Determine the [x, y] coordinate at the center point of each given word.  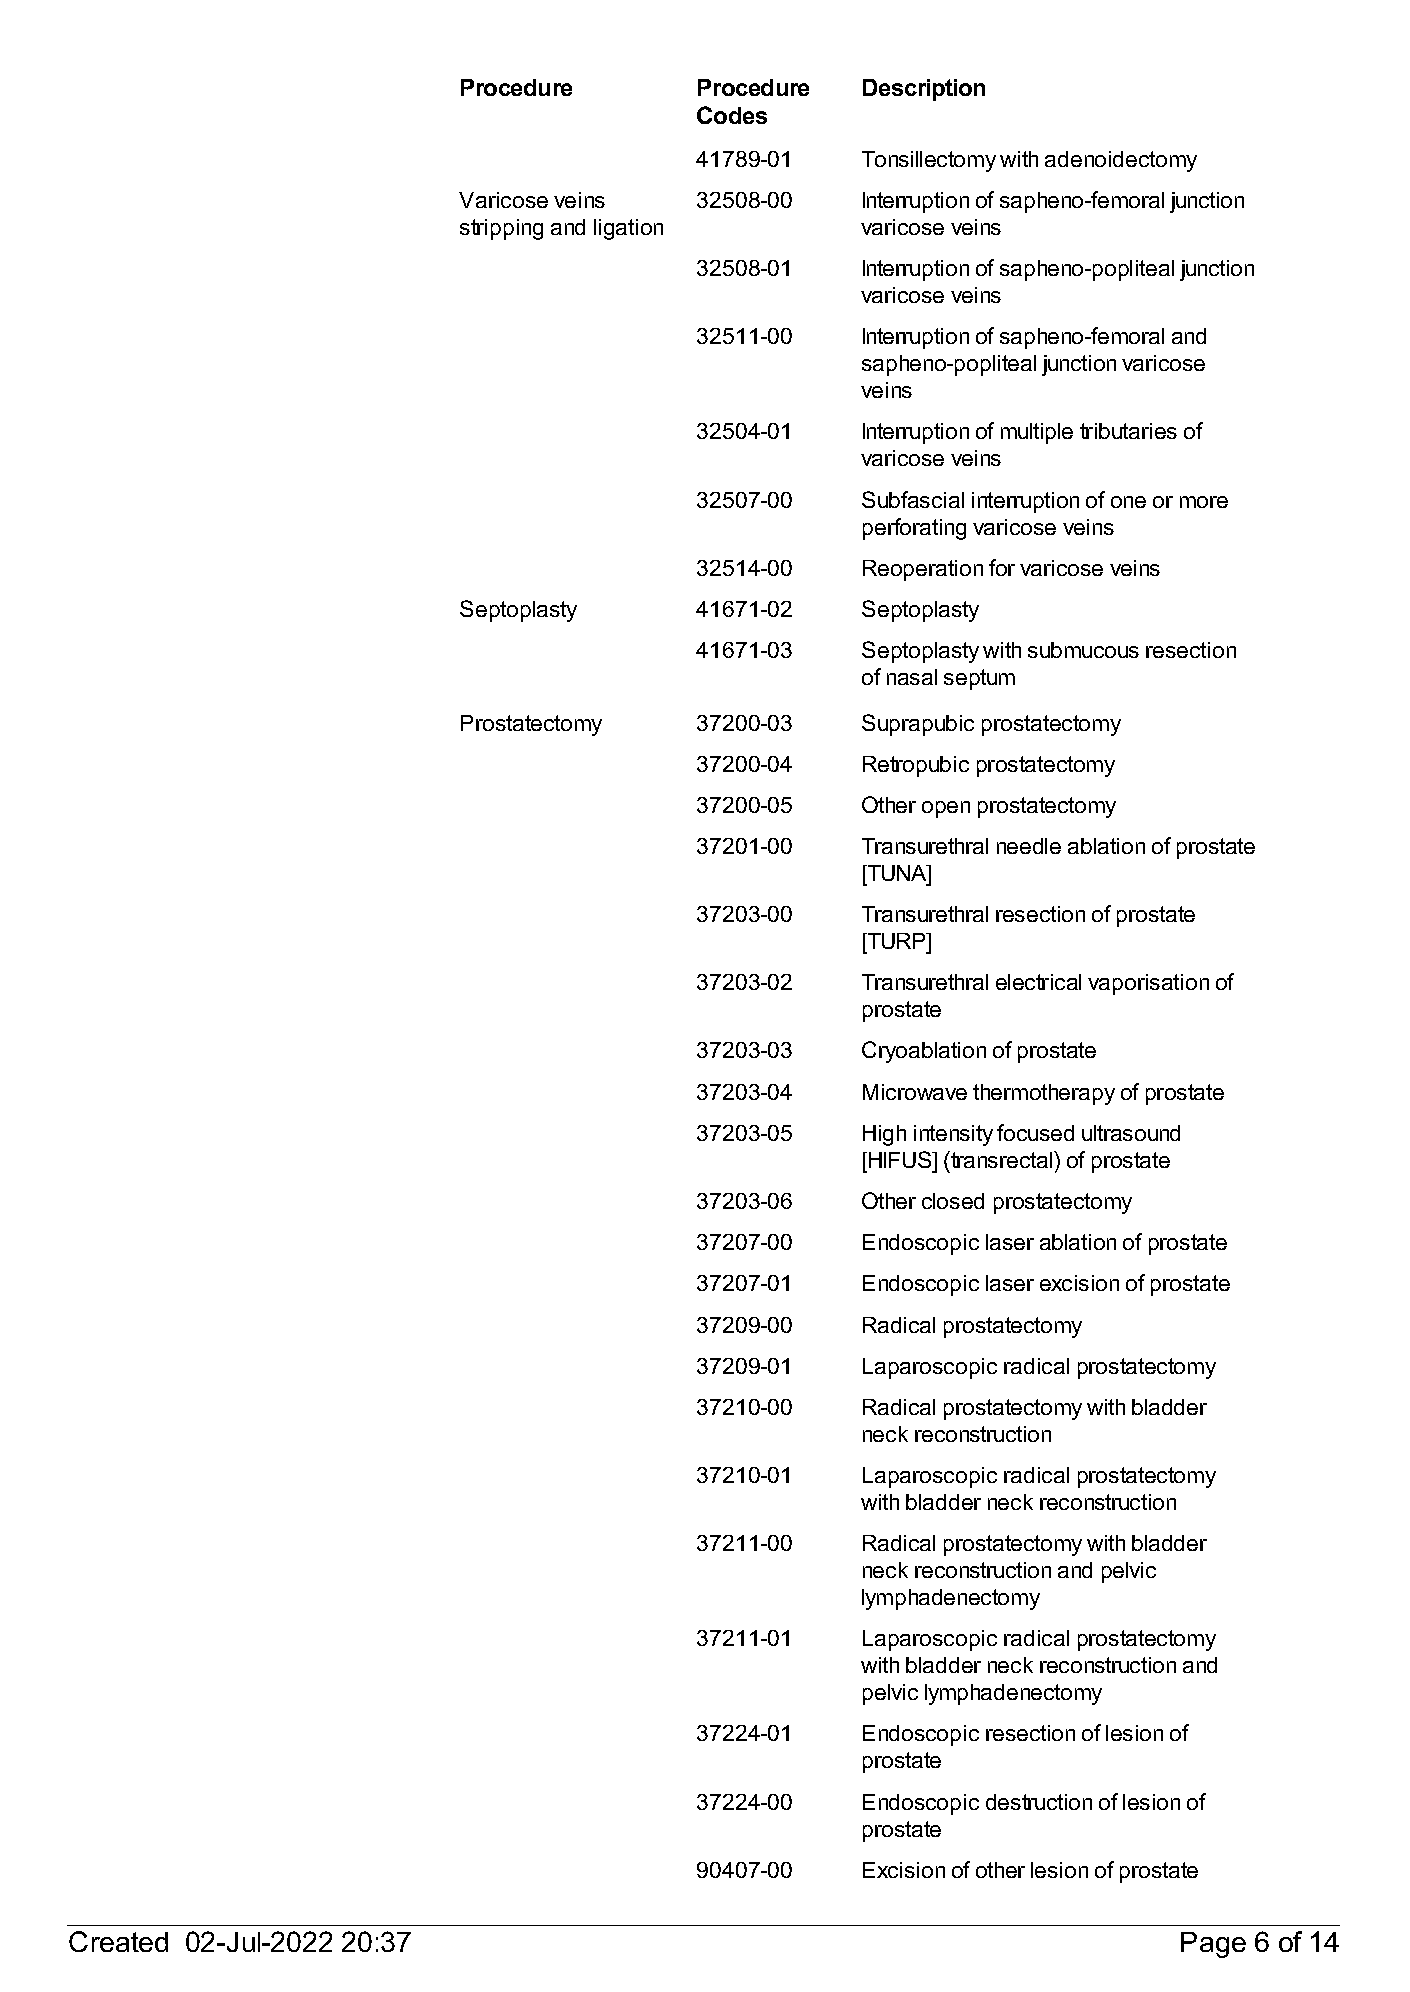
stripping [501, 229]
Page [1213, 1945]
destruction [1039, 1802]
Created [118, 1941]
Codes [732, 115]
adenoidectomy [1121, 161]
